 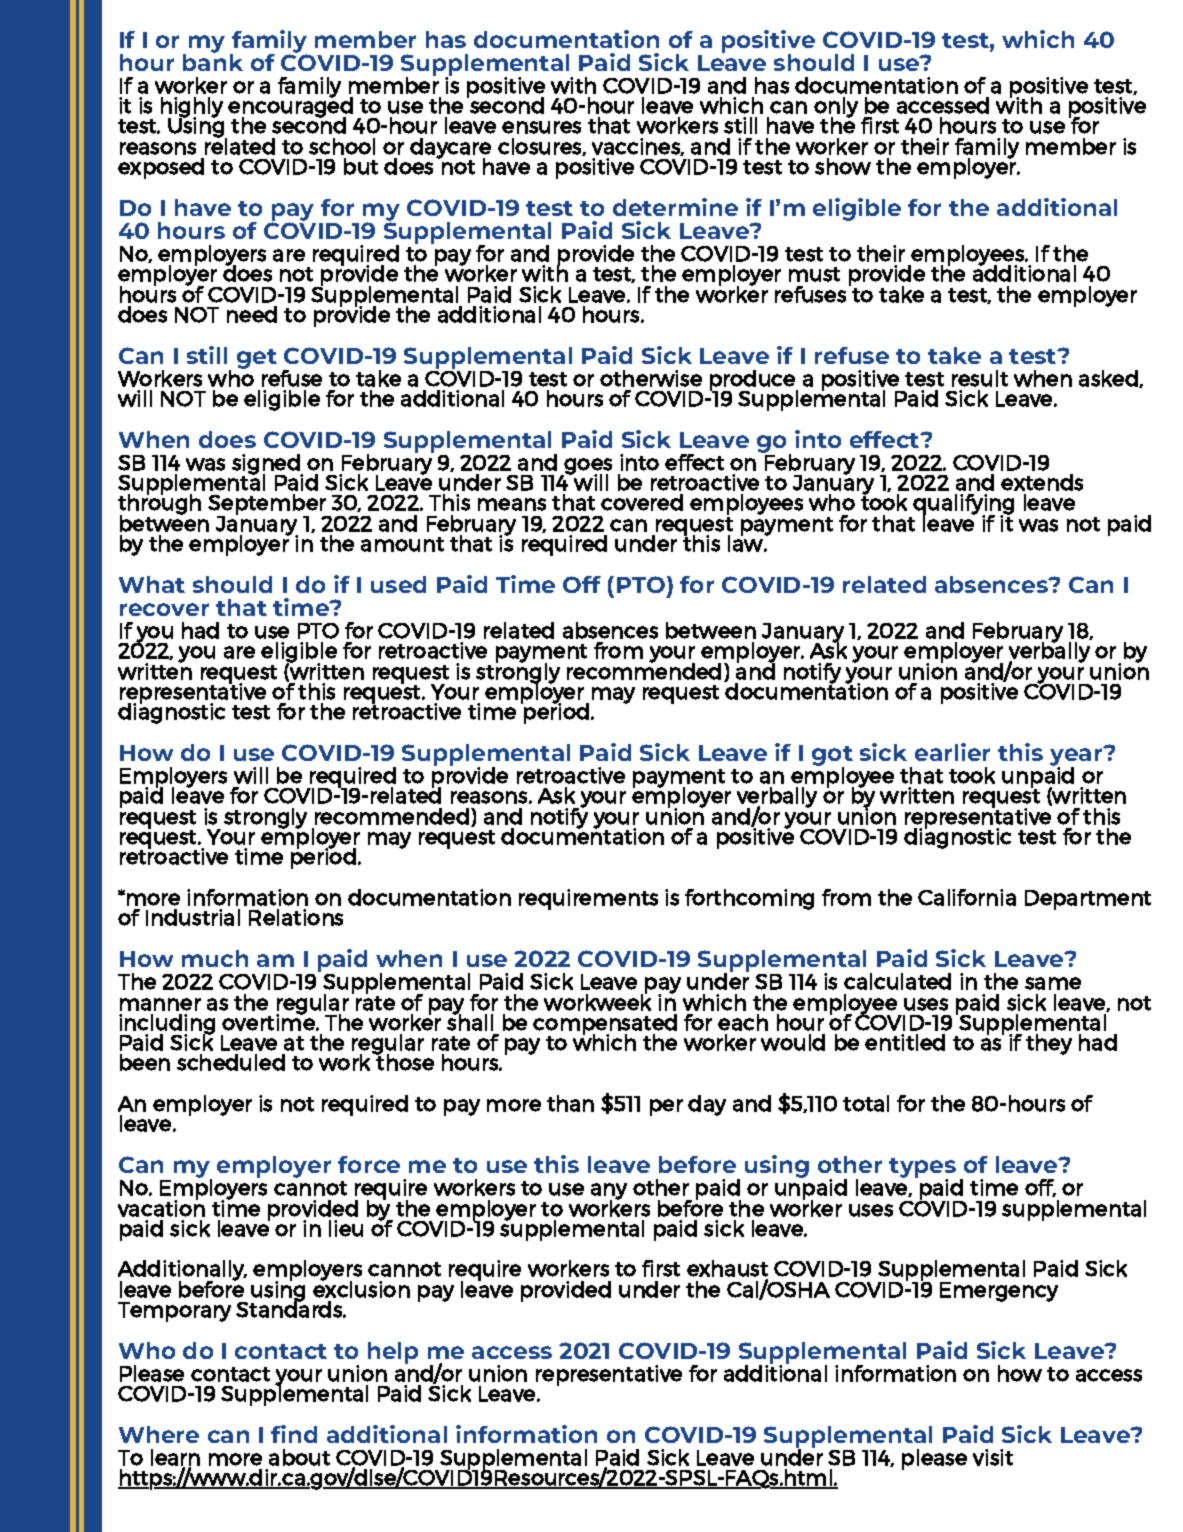 I want to click on exhaust, so click(x=727, y=1268).
